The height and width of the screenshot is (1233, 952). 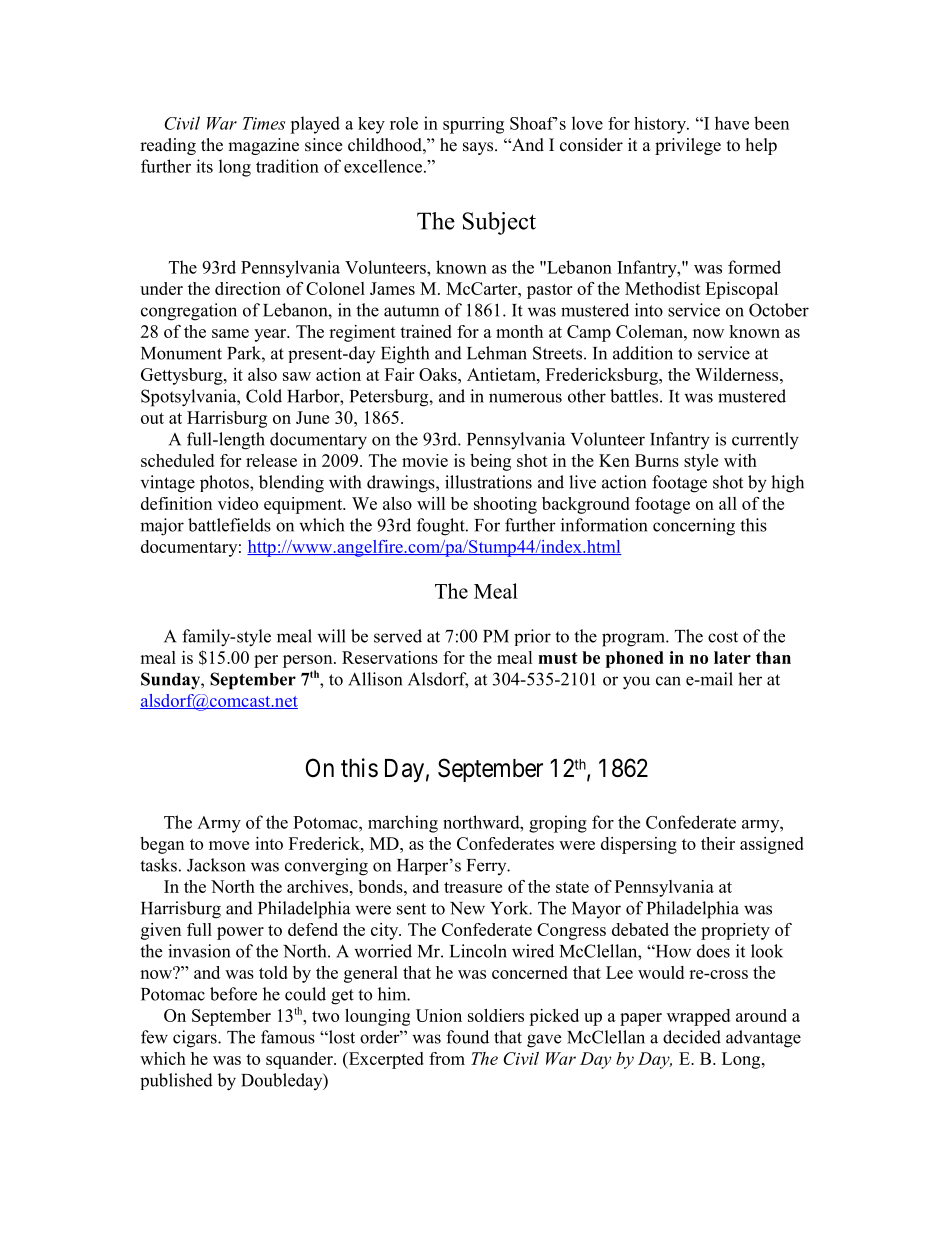 What do you see at coordinates (229, 525) in the screenshot?
I see `battlefields` at bounding box center [229, 525].
